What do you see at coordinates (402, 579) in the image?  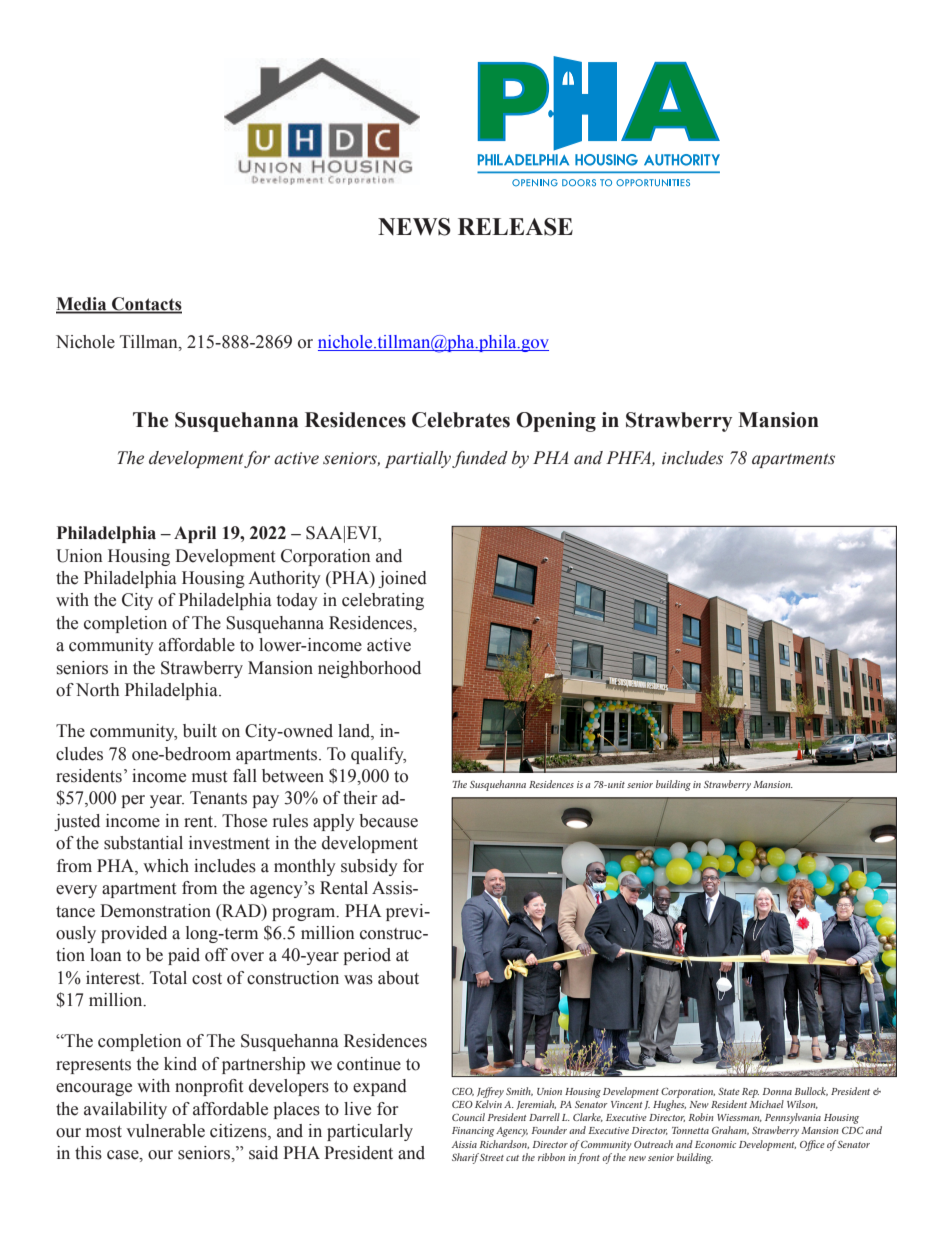 I see `joined` at bounding box center [402, 579].
